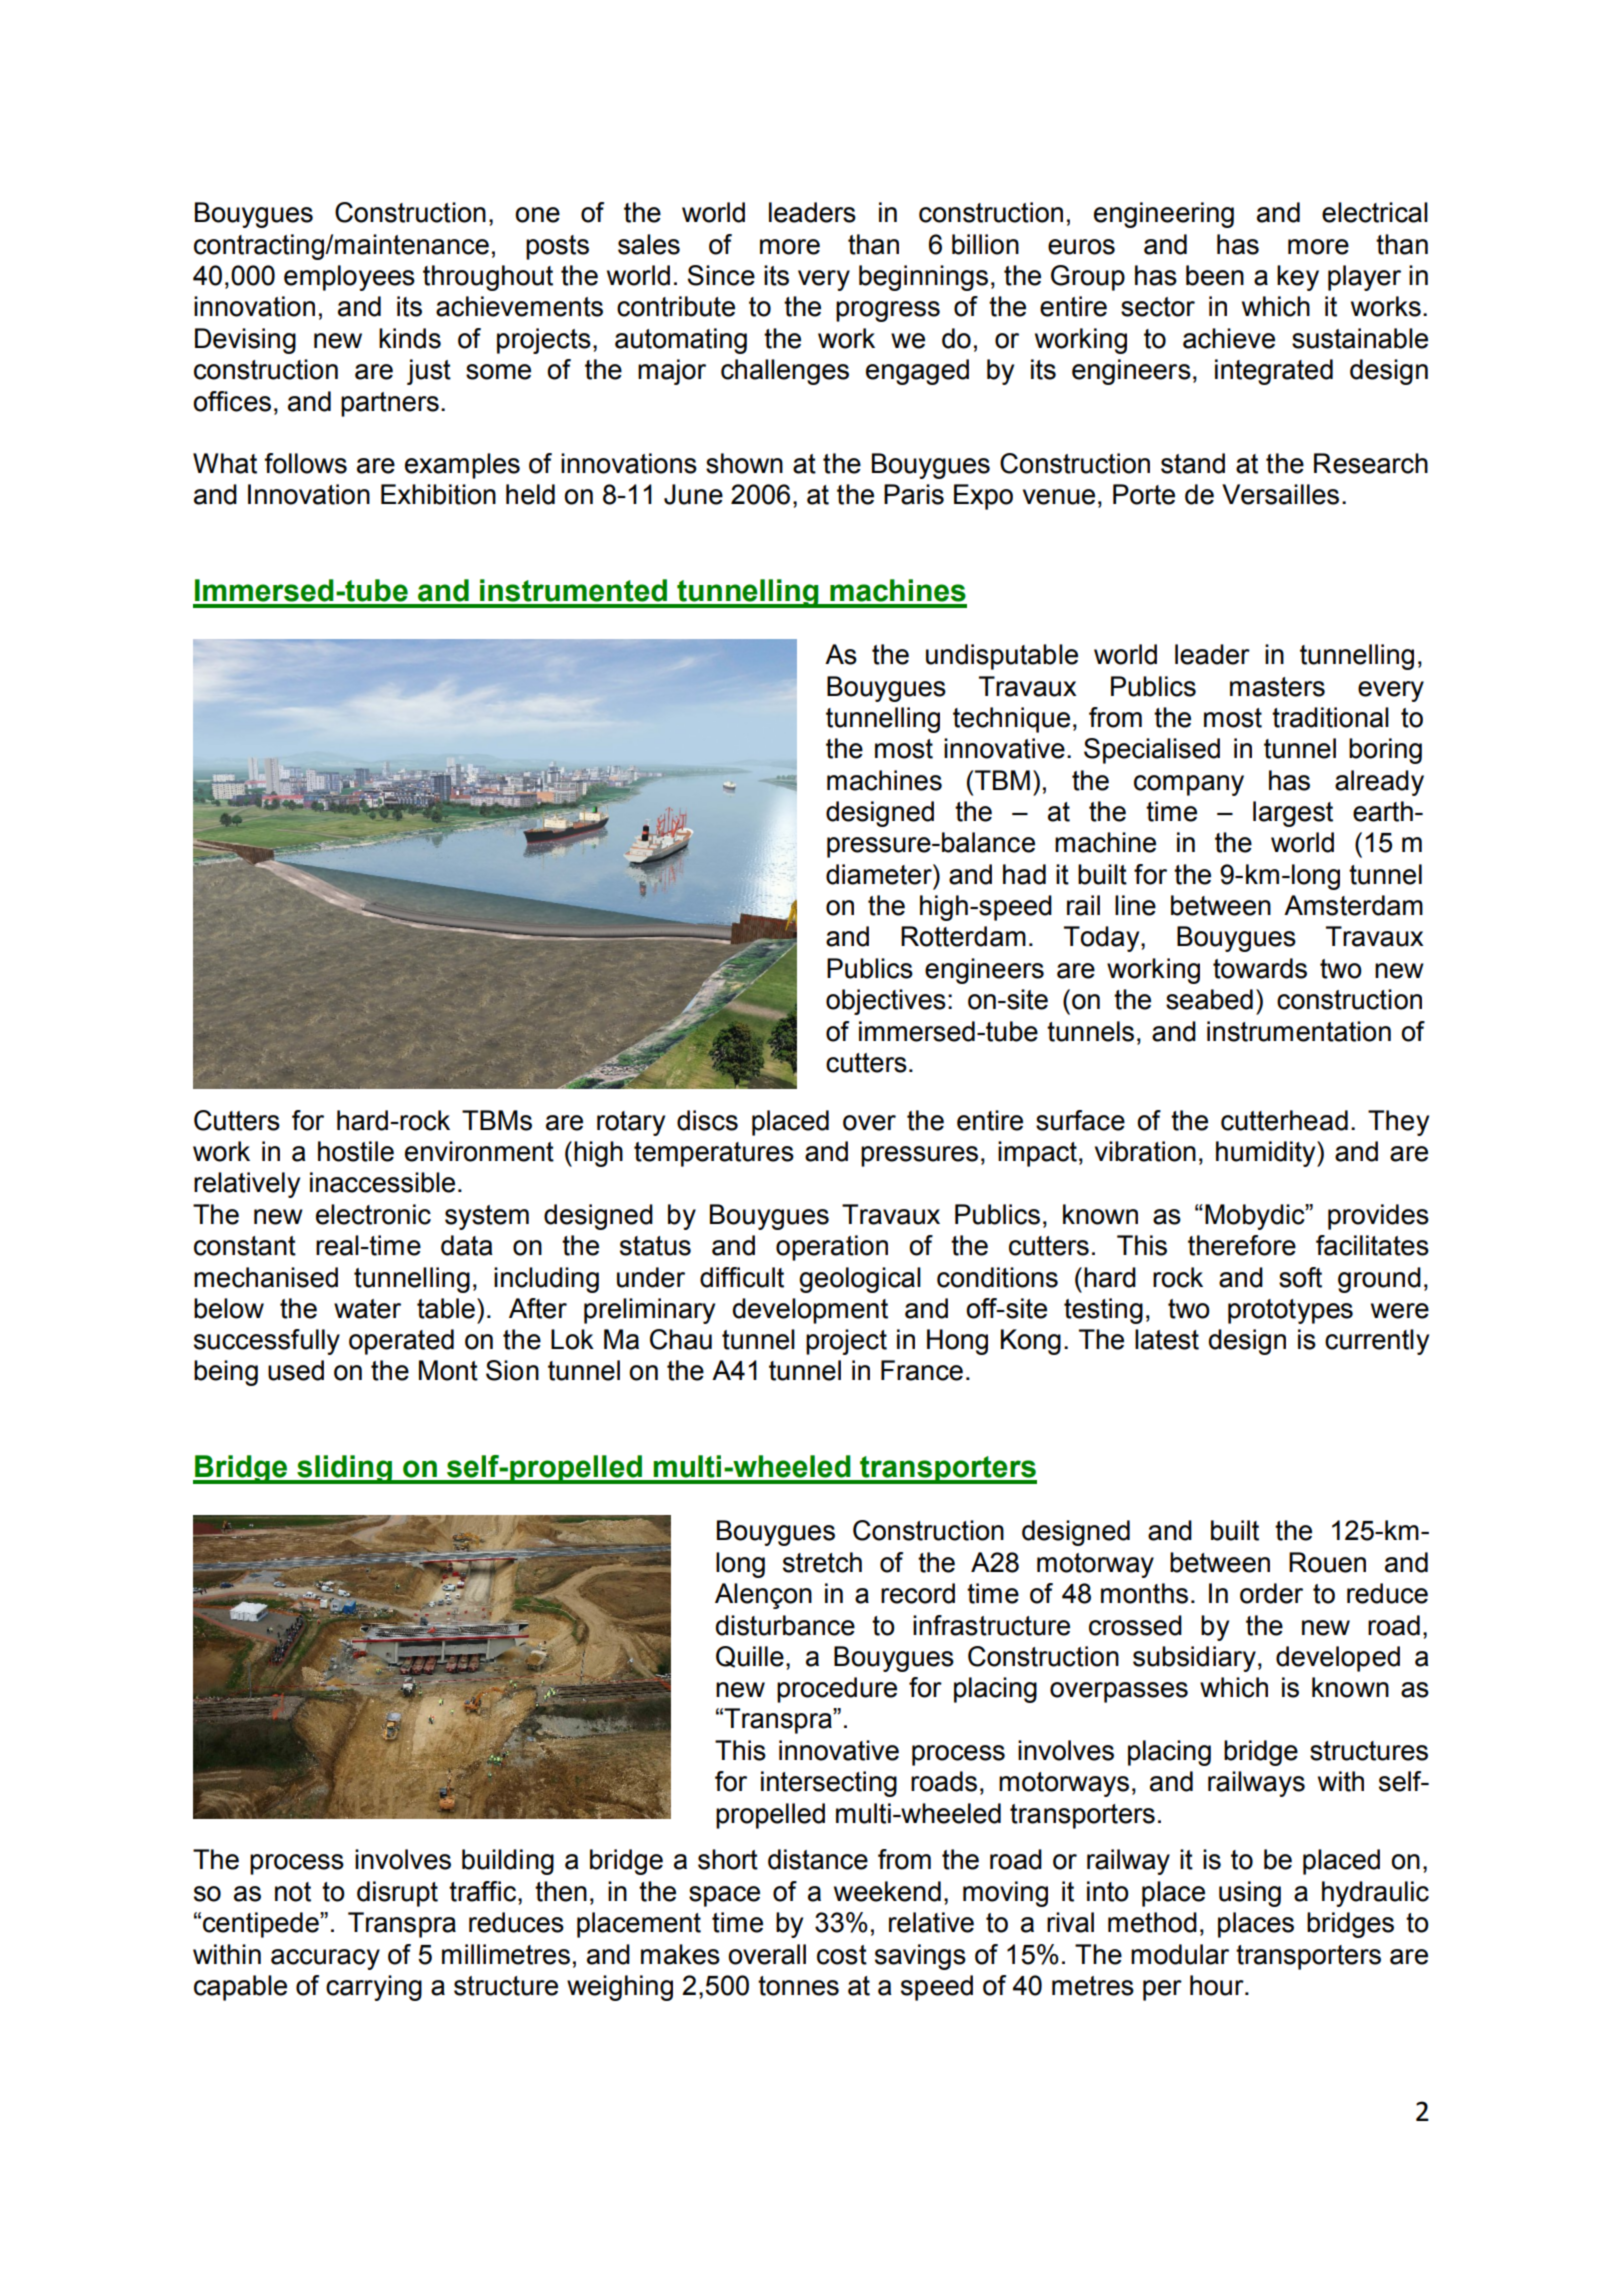 The image size is (1623, 2295). What do you see at coordinates (880, 874) in the screenshot?
I see `diameter` at bounding box center [880, 874].
